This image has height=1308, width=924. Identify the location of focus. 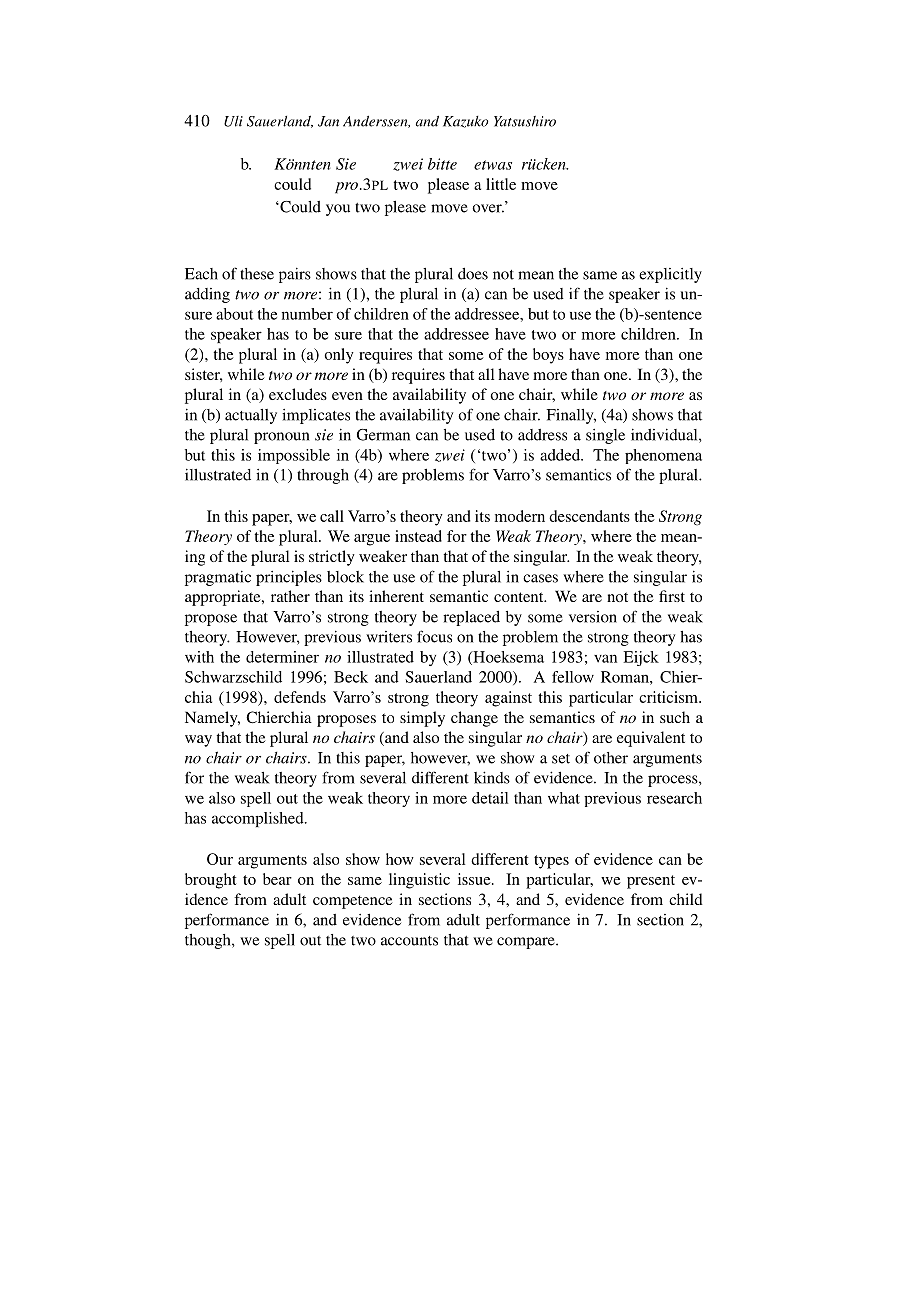
(434, 636).
